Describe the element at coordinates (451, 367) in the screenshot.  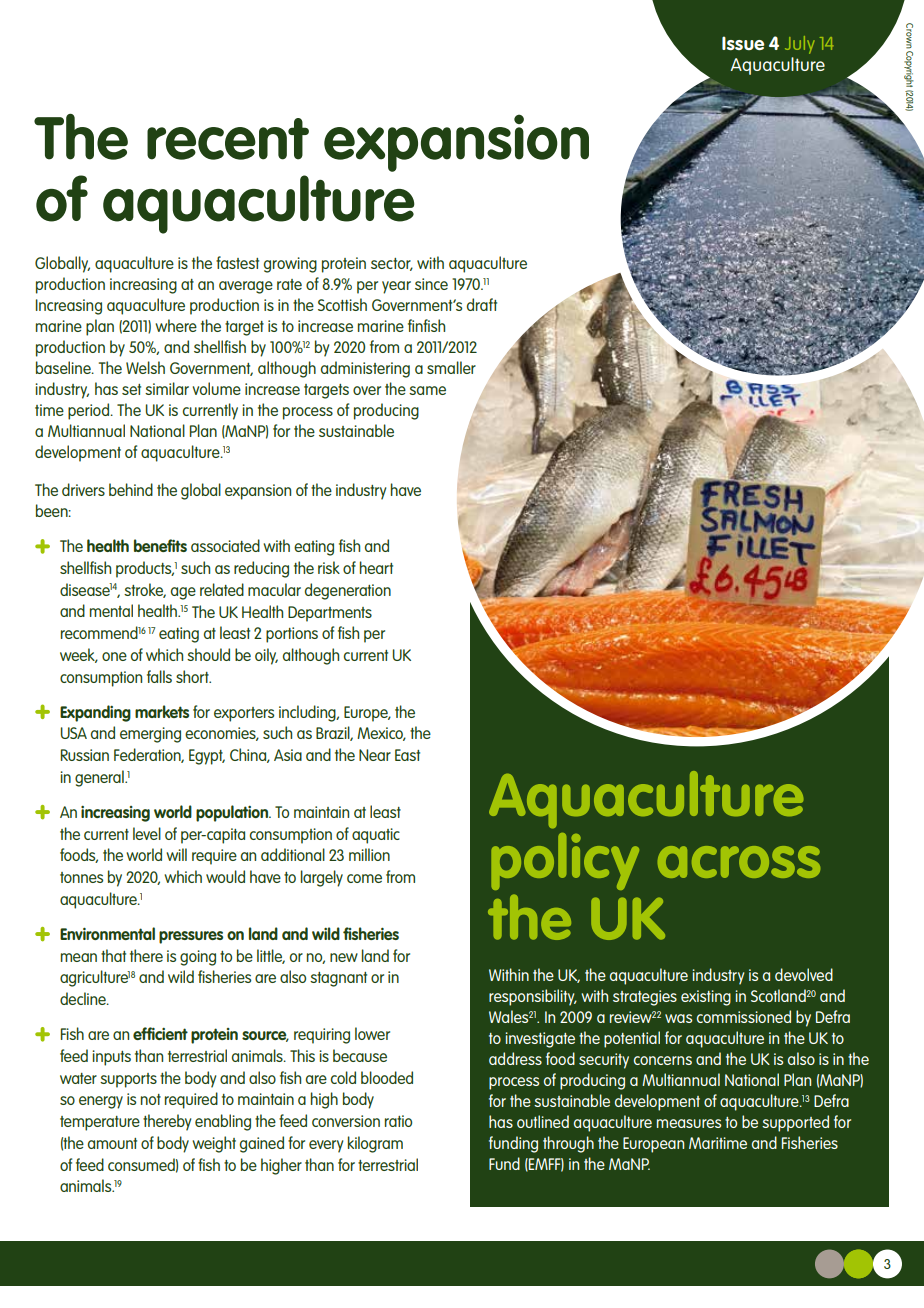
I see `smaller` at that location.
